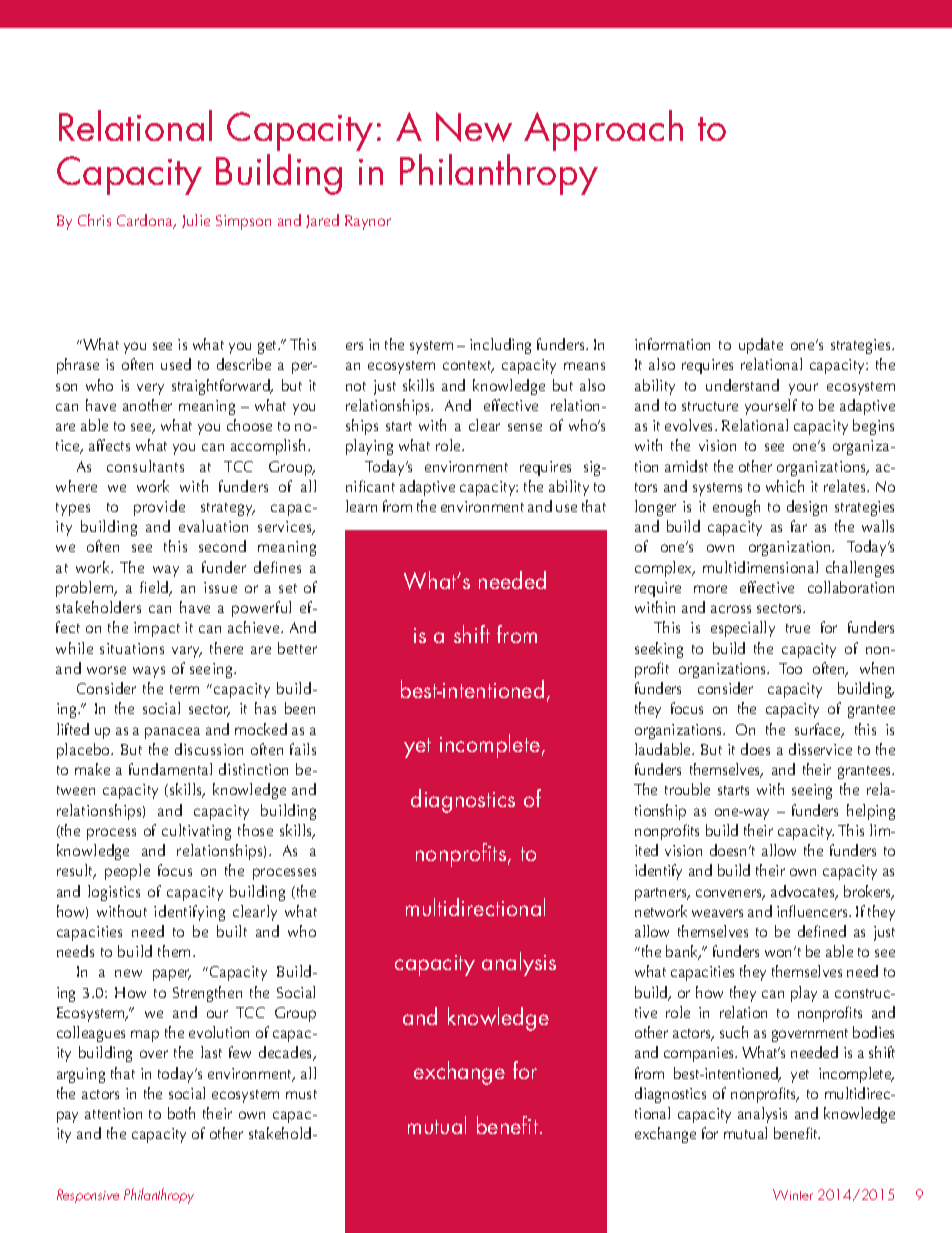  I want to click on Cardona, so click(146, 221).
